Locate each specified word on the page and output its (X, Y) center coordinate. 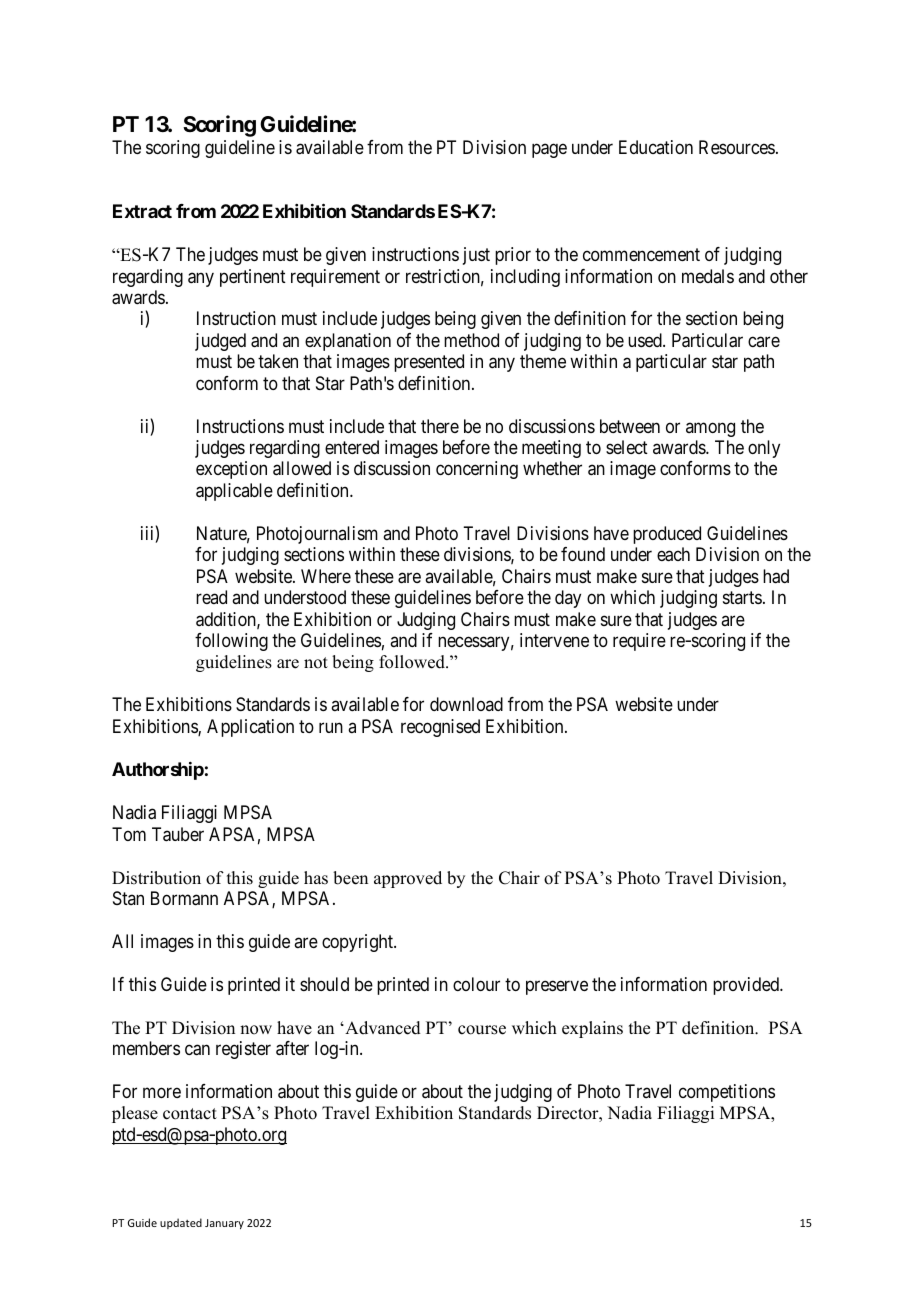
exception (231, 470)
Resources (737, 147)
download (466, 704)
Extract (142, 211)
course (482, 1030)
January (224, 1224)
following (231, 642)
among (710, 429)
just (476, 256)
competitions (727, 1093)
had (776, 576)
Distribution (156, 878)
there (440, 426)
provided (747, 986)
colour (476, 984)
